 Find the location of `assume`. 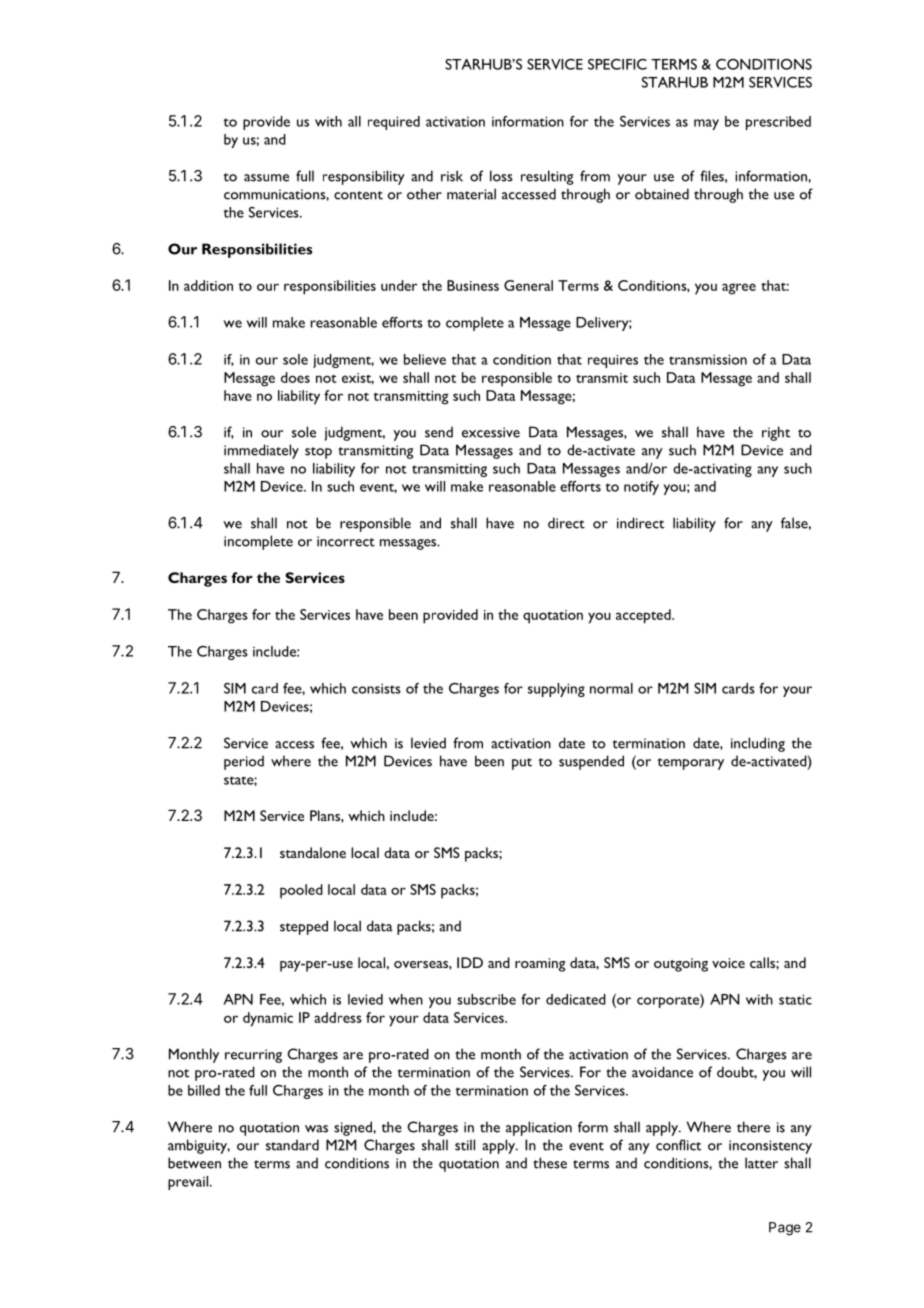

assume is located at coordinates (266, 178).
